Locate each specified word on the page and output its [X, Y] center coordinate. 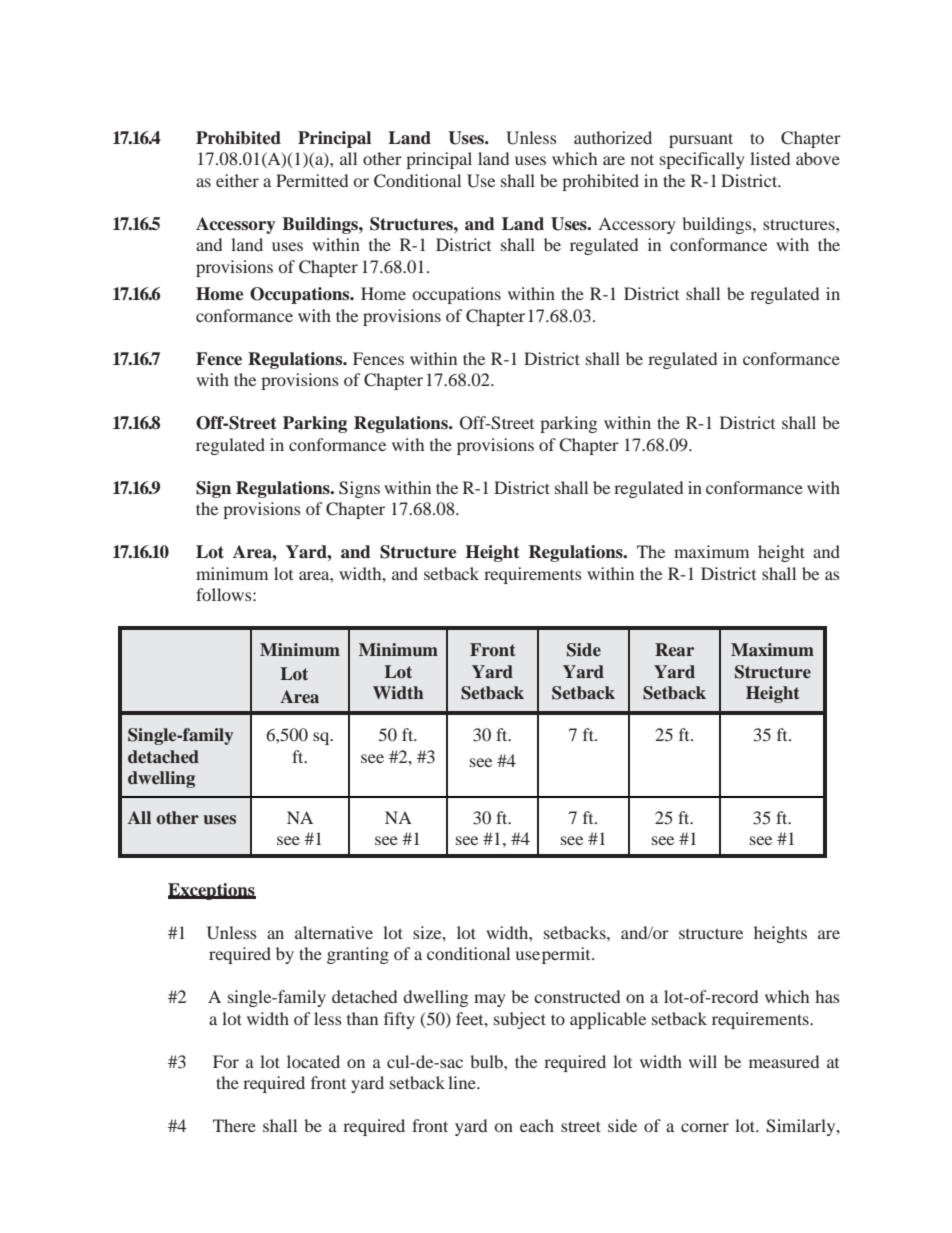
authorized [613, 137]
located [313, 1061]
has [827, 996]
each [537, 1125]
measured [784, 1061]
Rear [674, 649]
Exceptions [212, 891]
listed [770, 158]
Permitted [312, 180]
